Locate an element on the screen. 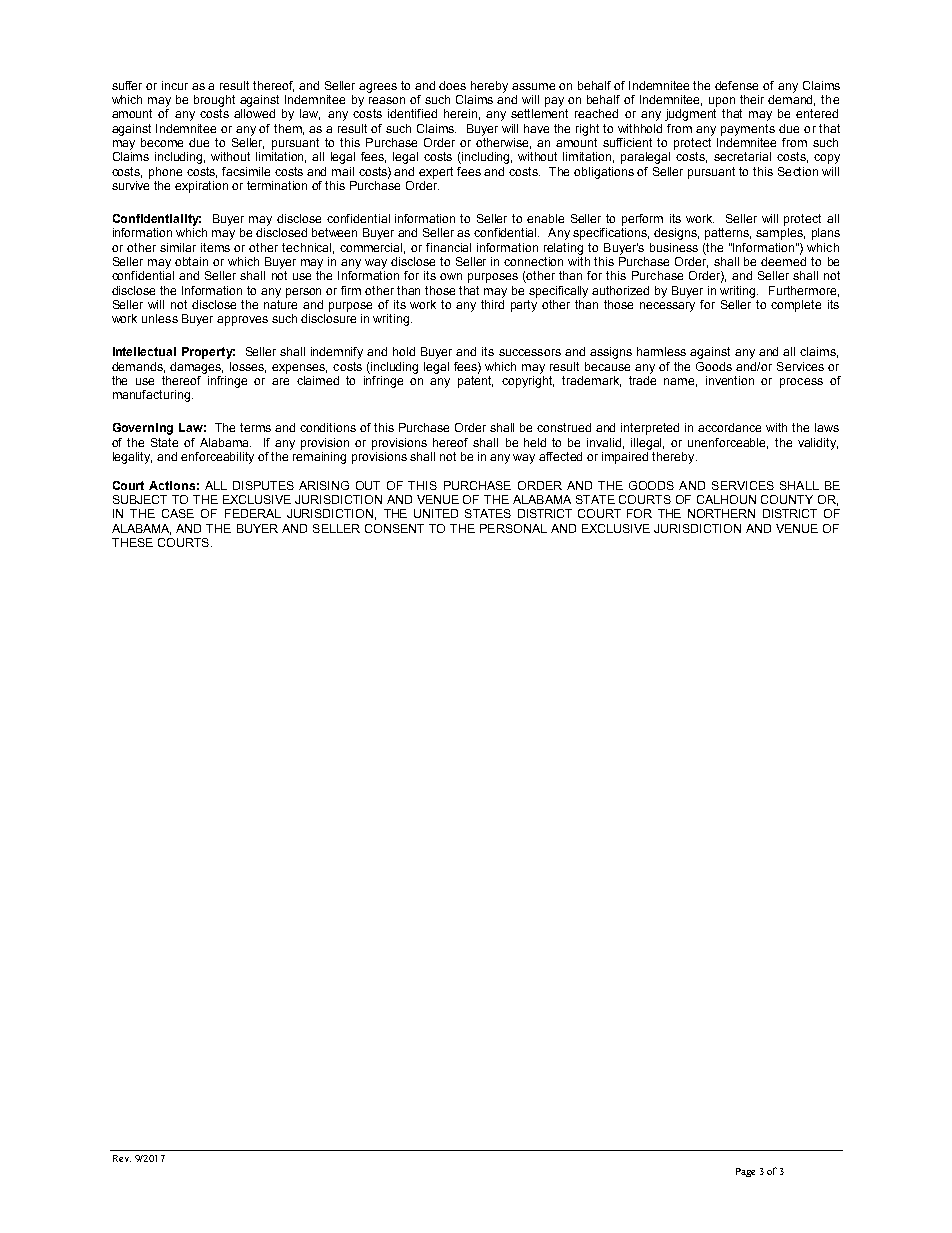  Page is located at coordinates (745, 1172).
